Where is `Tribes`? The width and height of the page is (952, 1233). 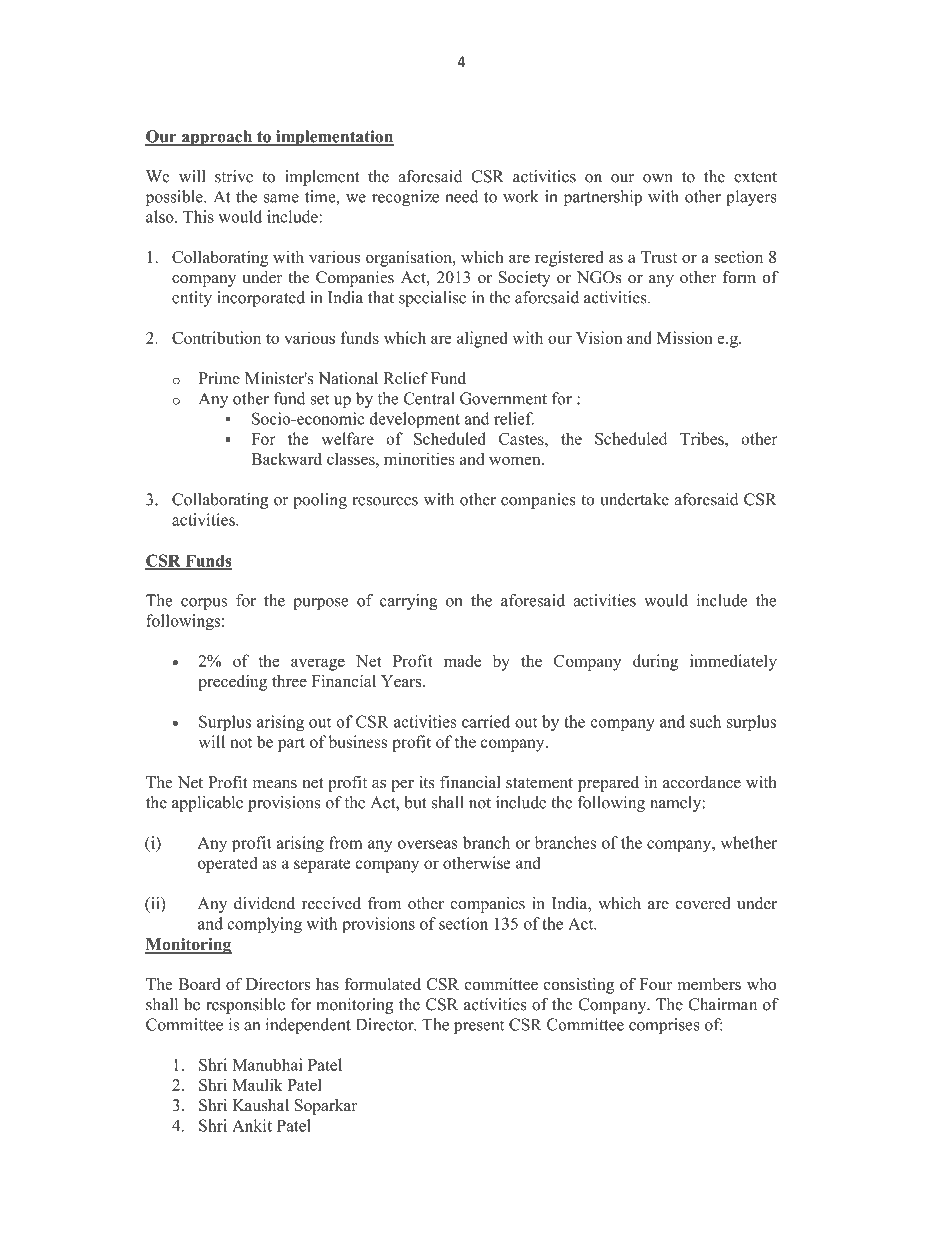 Tribes is located at coordinates (703, 438).
